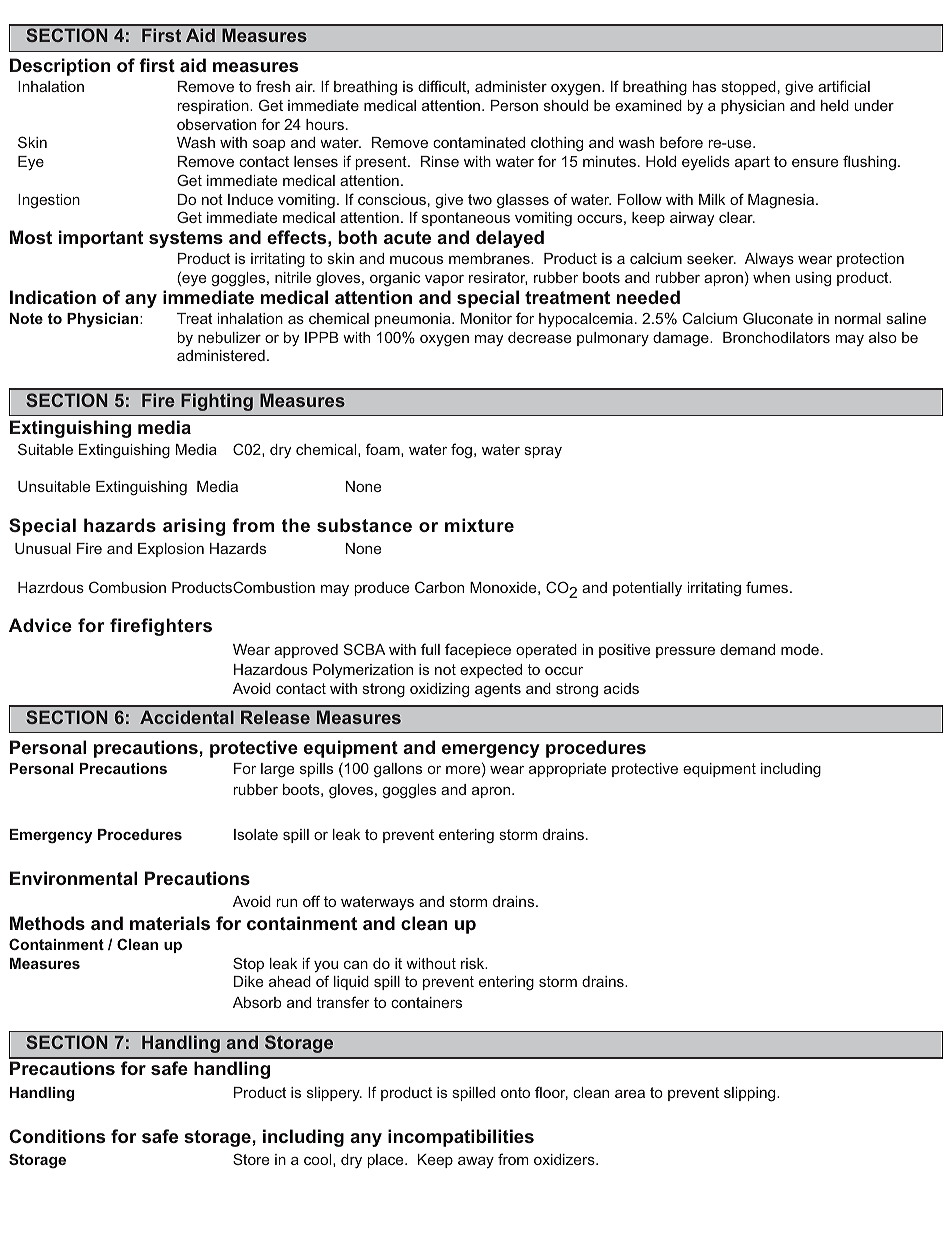 This screenshot has width=952, height=1233. I want to click on held, so click(835, 105).
